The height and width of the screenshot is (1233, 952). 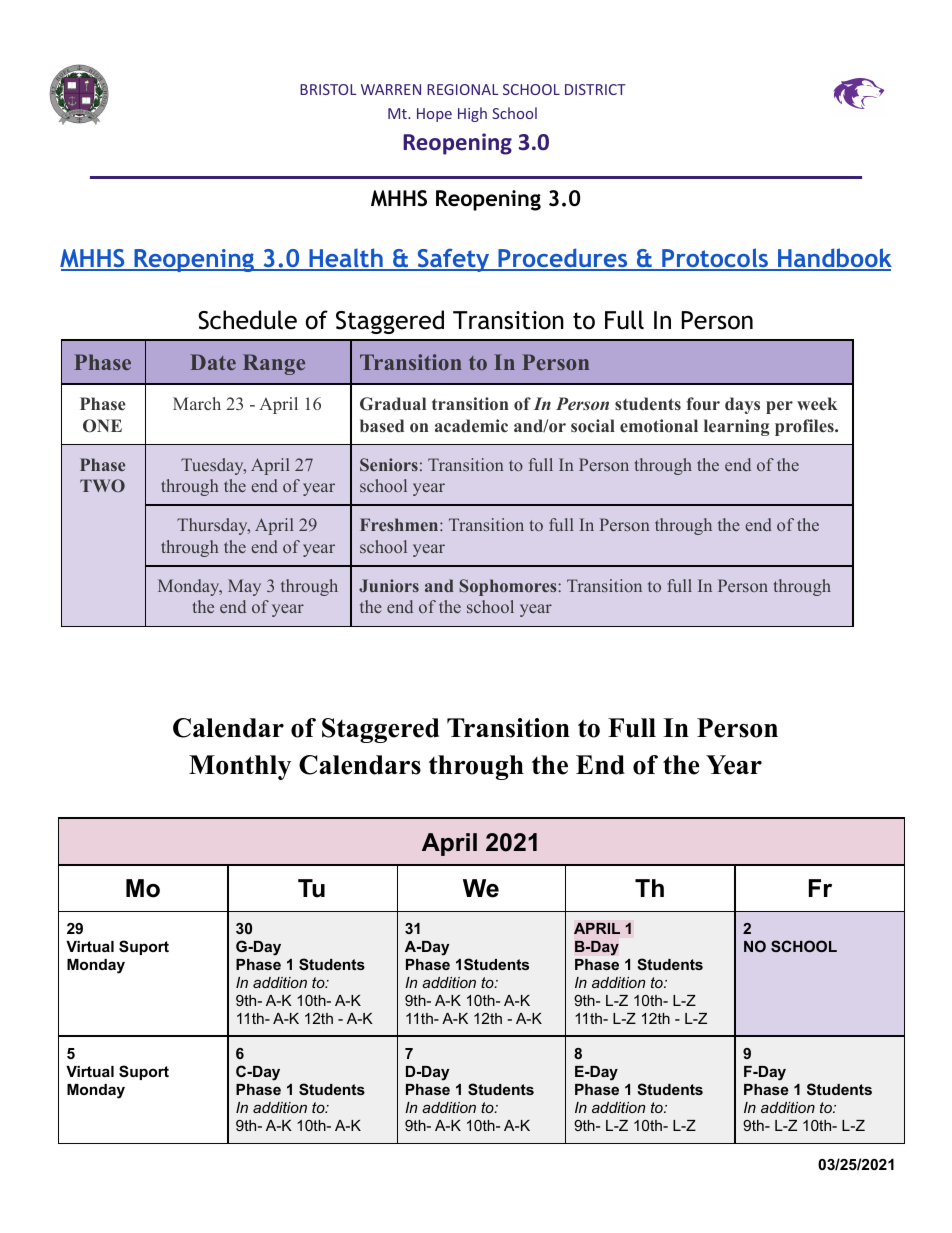 I want to click on High, so click(x=472, y=114).
